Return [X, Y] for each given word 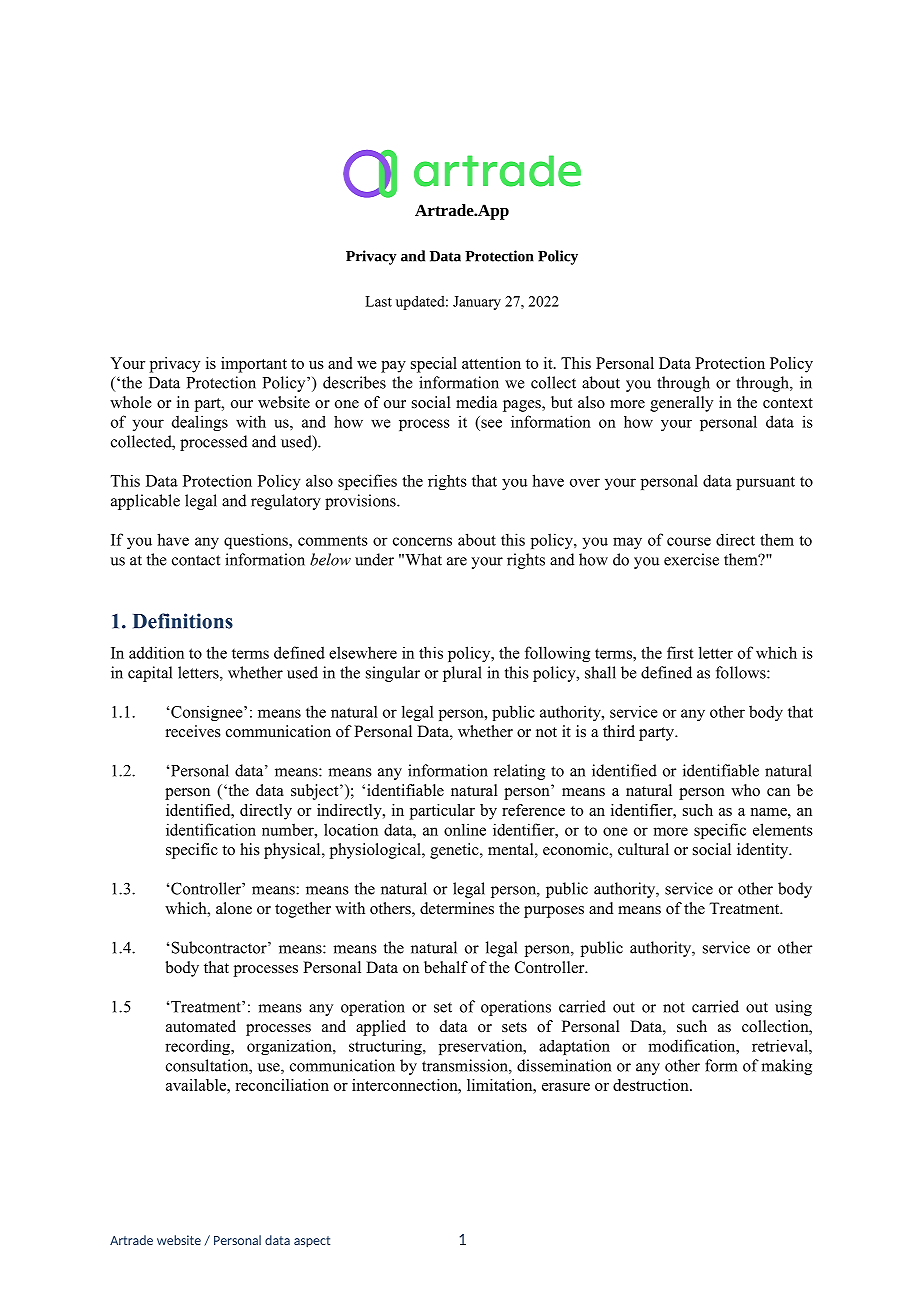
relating [519, 772]
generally [681, 404]
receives [193, 731]
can [778, 792]
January [477, 303]
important [254, 365]
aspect [312, 1241]
